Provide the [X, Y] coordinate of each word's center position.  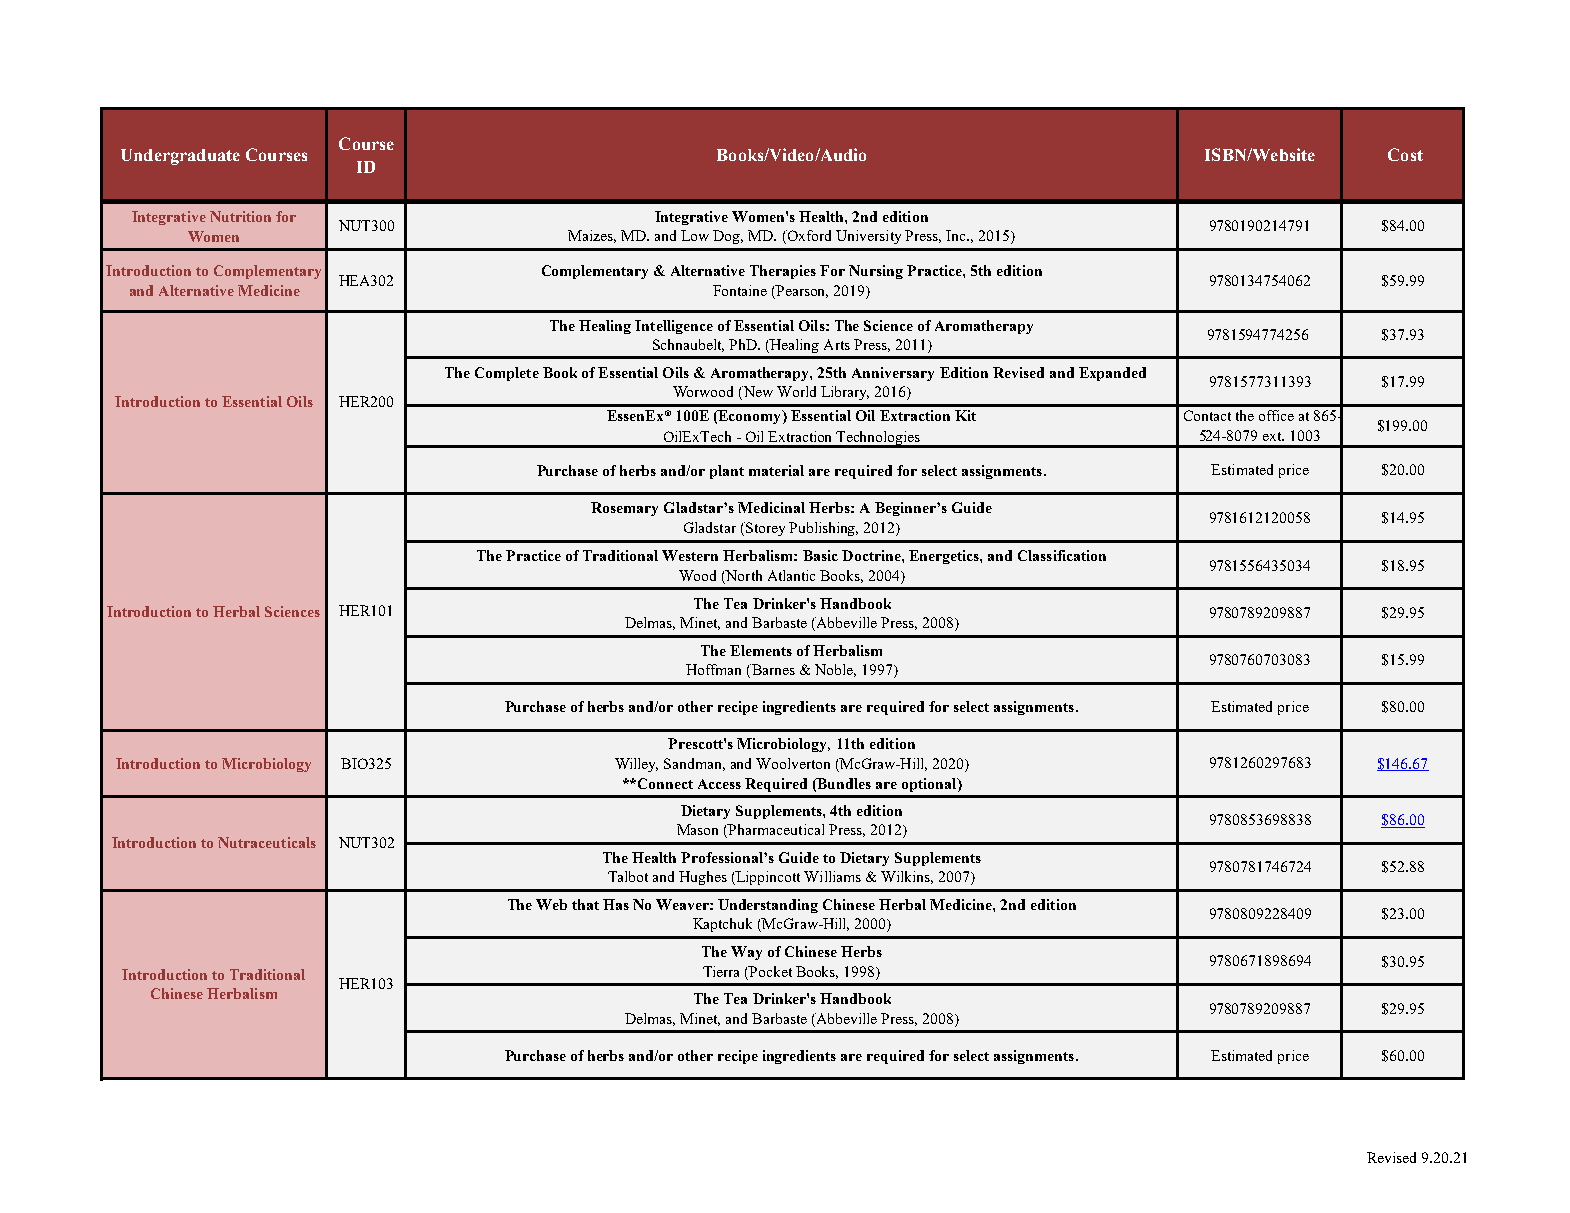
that [585, 904]
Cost [1405, 154]
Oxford [808, 237]
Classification [1062, 555]
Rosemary [624, 509]
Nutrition [240, 216]
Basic [820, 555]
